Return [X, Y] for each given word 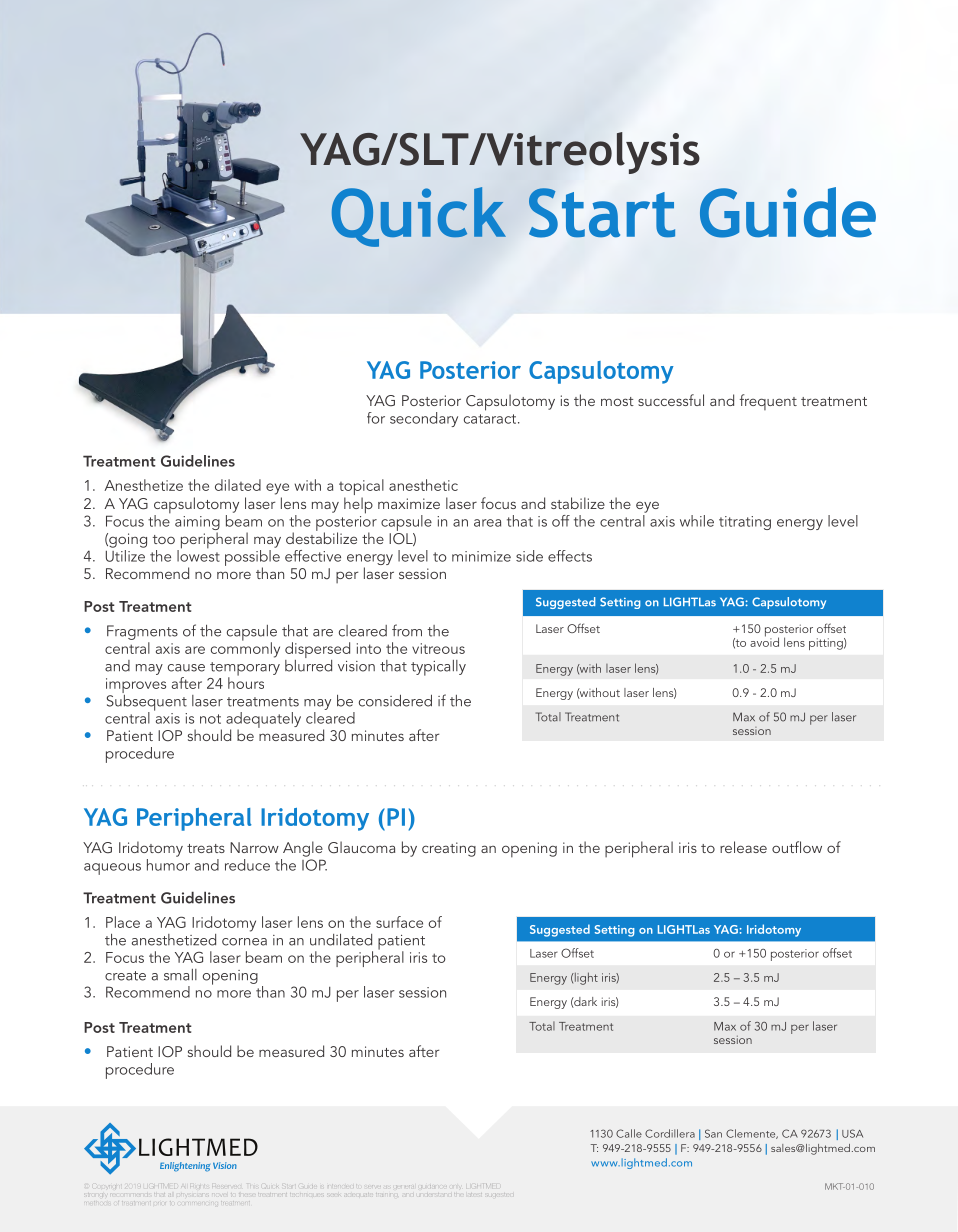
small [180, 975]
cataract [491, 419]
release [743, 847]
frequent [768, 402]
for [376, 418]
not [210, 719]
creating [449, 849]
